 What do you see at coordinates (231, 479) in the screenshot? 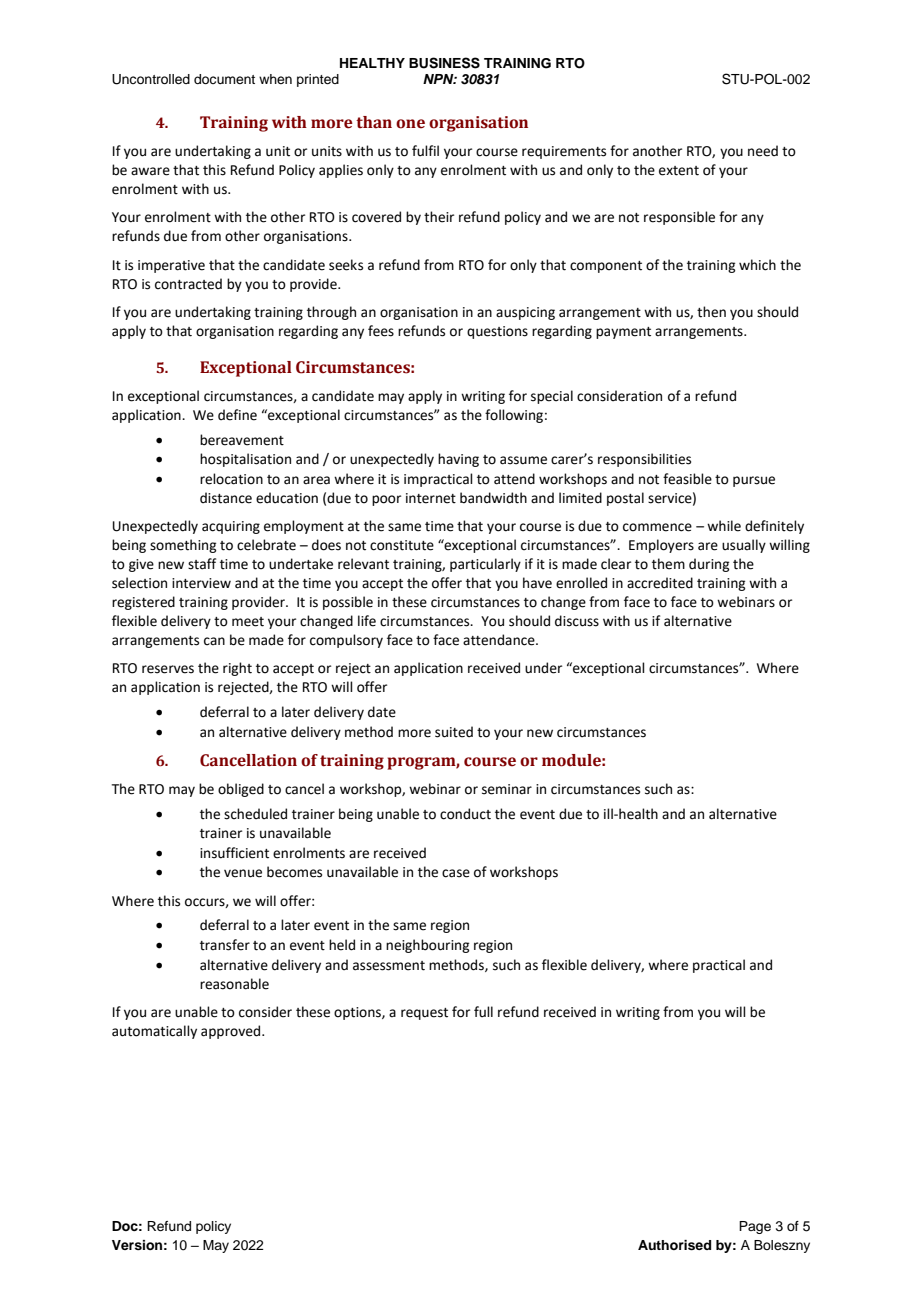
I see `relocation` at bounding box center [231, 479].
